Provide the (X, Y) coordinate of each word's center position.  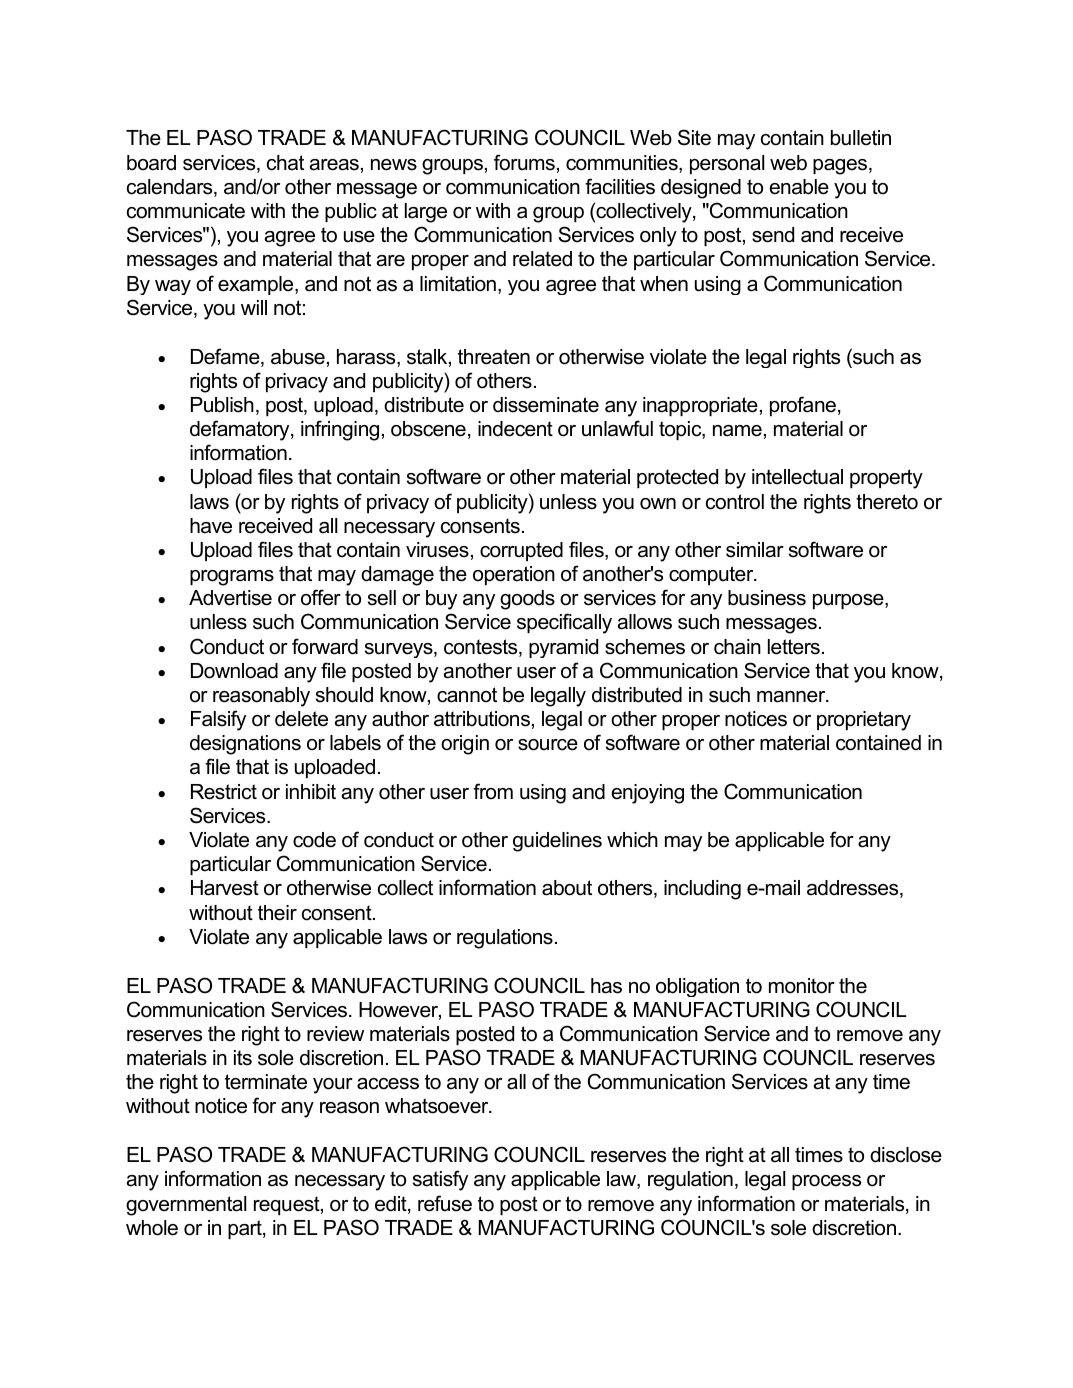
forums (524, 162)
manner (792, 697)
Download (234, 671)
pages (841, 167)
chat (285, 163)
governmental (186, 1206)
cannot (467, 695)
